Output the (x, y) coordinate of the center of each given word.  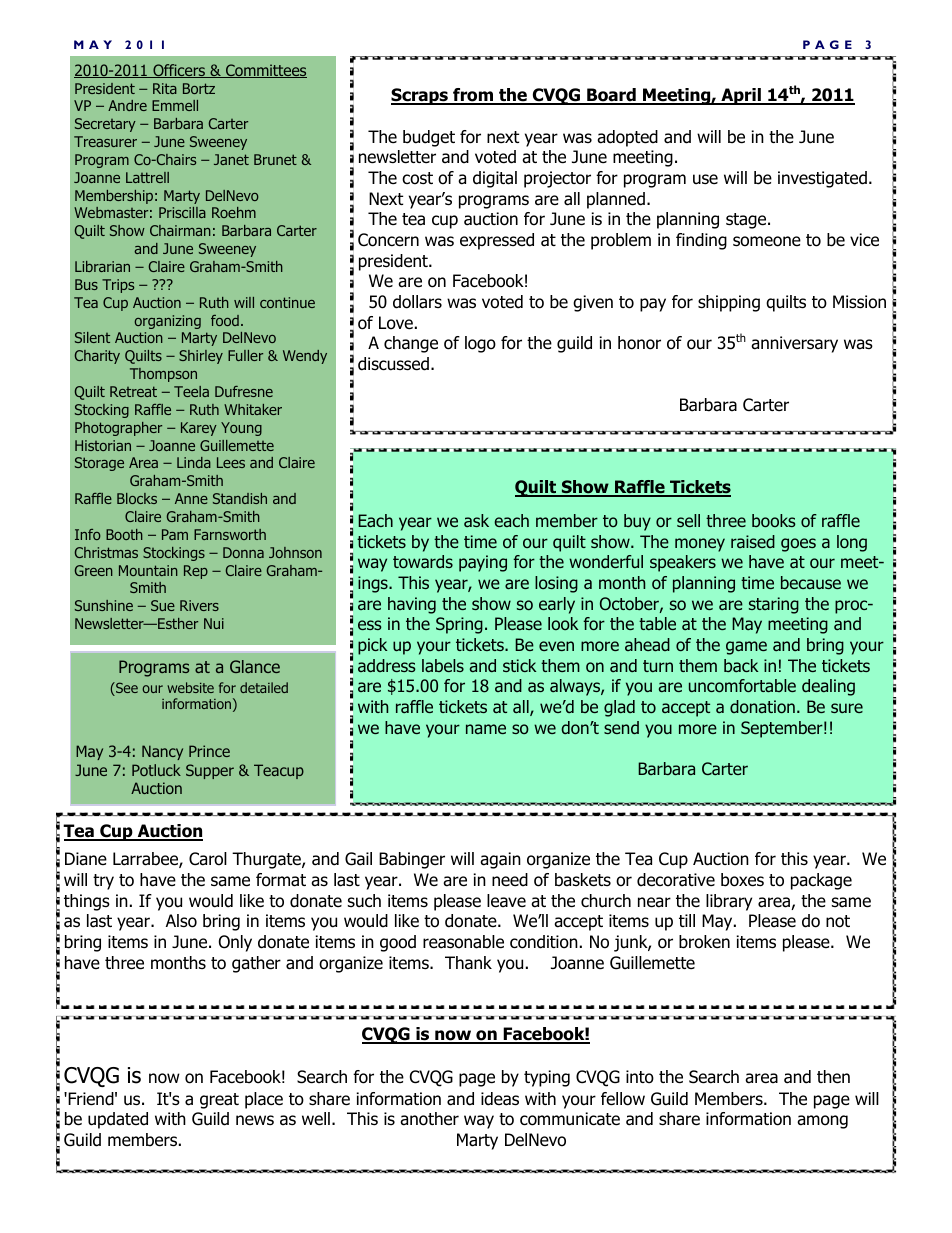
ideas (500, 1099)
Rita (165, 88)
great (219, 1101)
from (473, 96)
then (833, 1077)
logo (480, 344)
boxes (742, 880)
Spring (459, 625)
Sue (163, 605)
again (500, 860)
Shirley (201, 357)
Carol (208, 859)
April (741, 96)
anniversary (794, 344)
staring (774, 605)
